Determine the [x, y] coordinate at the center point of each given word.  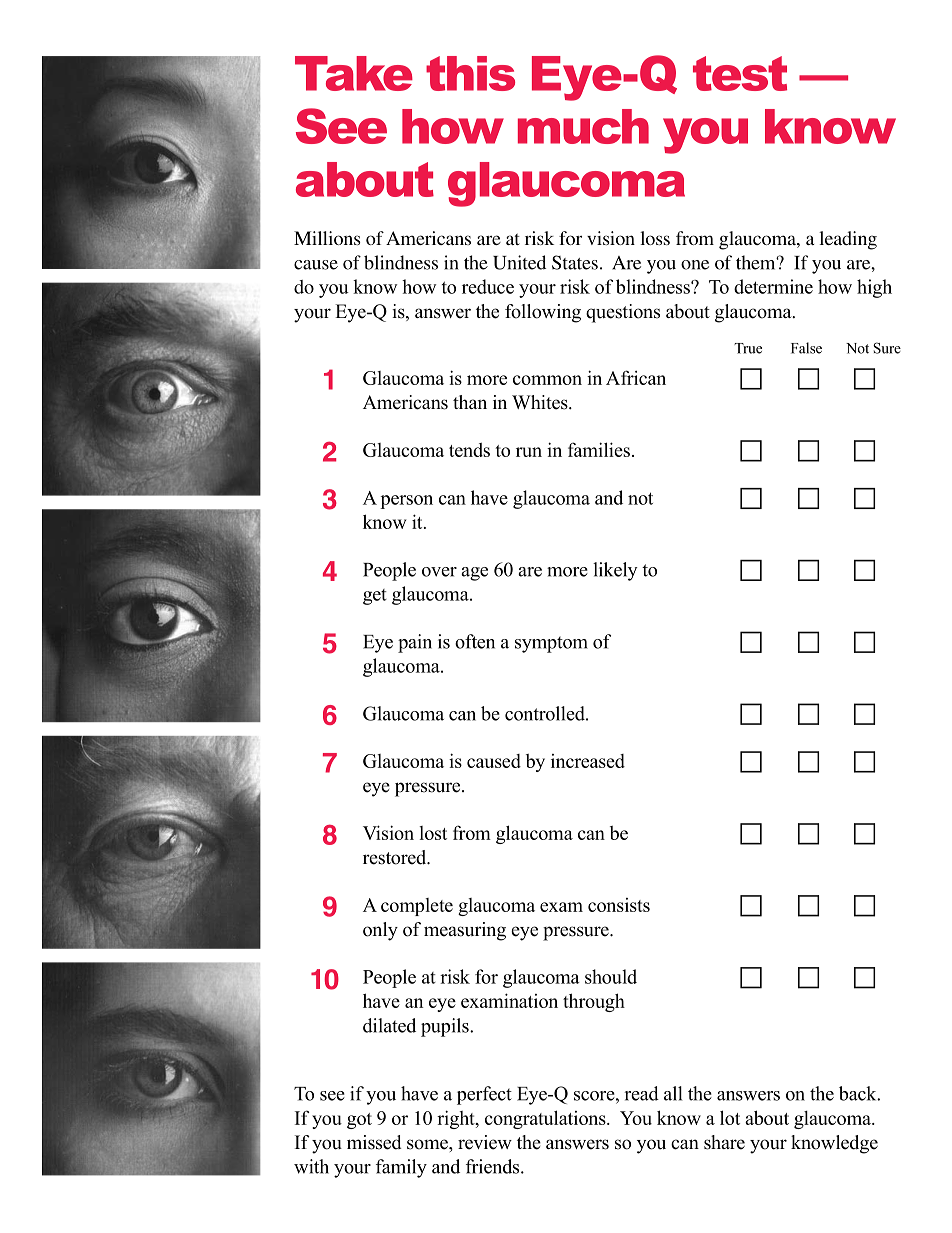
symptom [551, 644]
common [547, 380]
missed [374, 1142]
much [583, 126]
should [611, 976]
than [470, 402]
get [375, 597]
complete [417, 907]
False [806, 348]
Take [354, 73]
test [740, 73]
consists [619, 905]
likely [615, 571]
